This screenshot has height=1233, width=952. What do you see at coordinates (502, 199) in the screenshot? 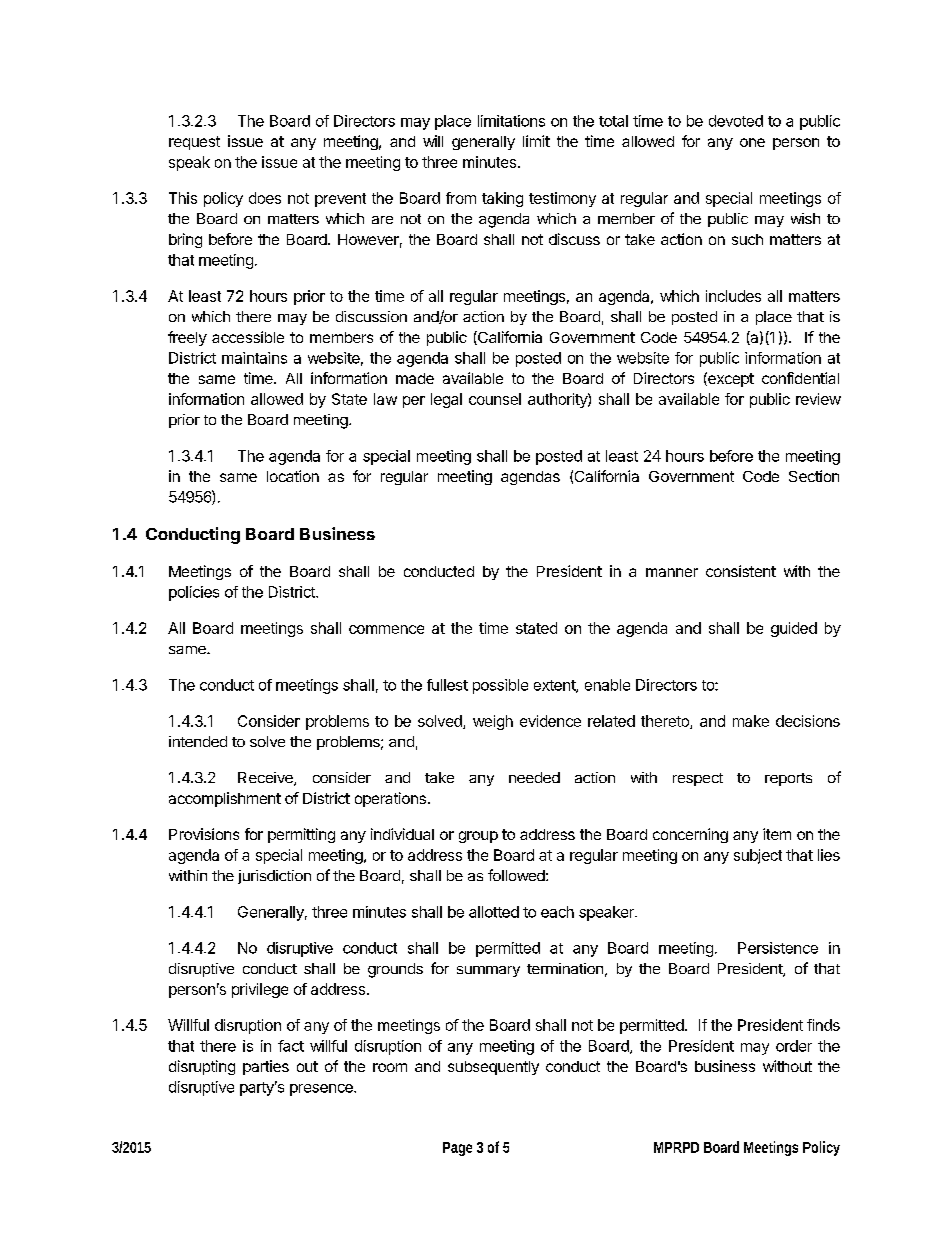
I see `taking` at bounding box center [502, 199].
